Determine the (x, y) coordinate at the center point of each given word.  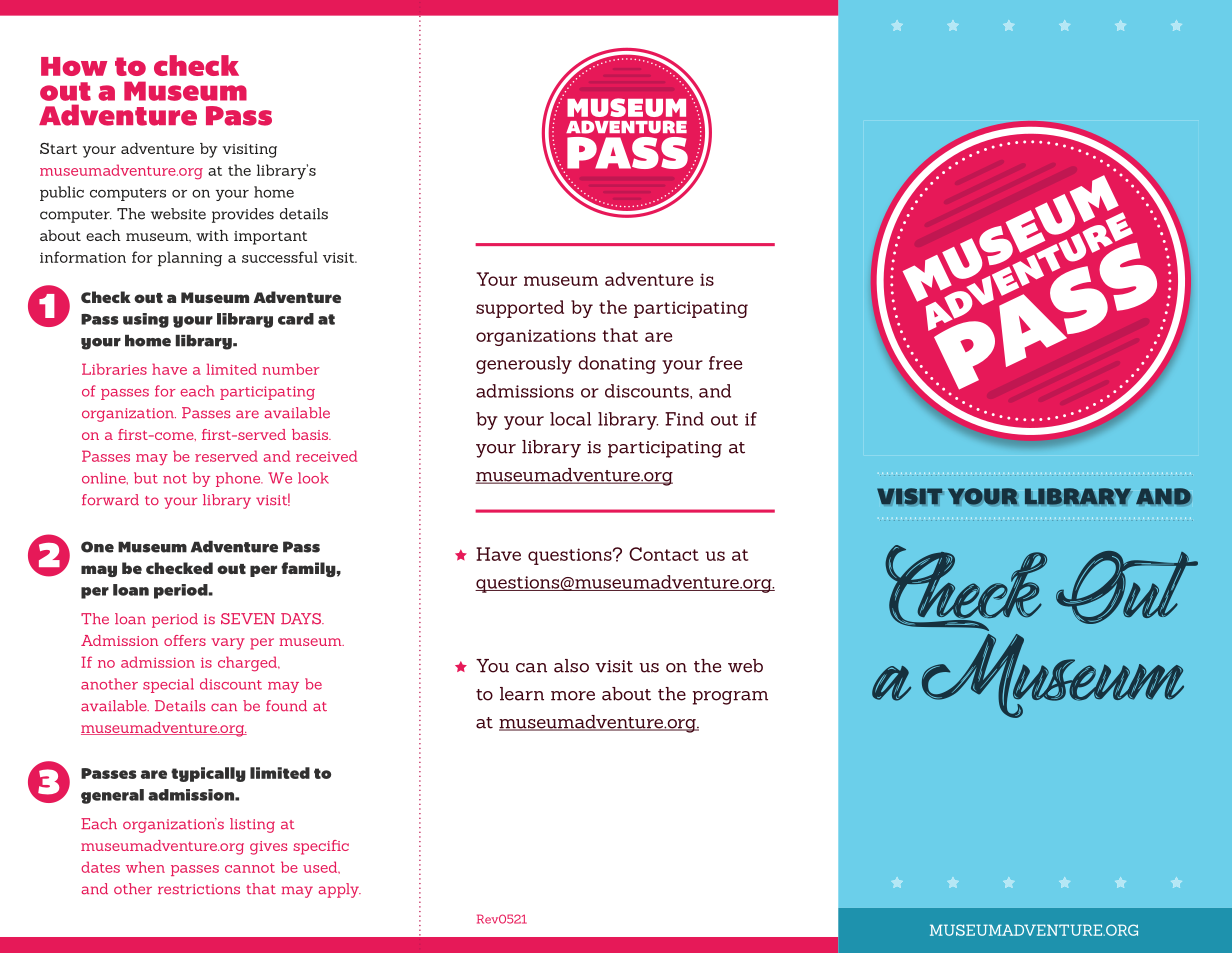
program (730, 698)
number (291, 369)
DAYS (302, 618)
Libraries (114, 369)
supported (520, 309)
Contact (664, 554)
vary (228, 644)
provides (243, 215)
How (74, 66)
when (145, 867)
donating (617, 365)
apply (340, 890)
